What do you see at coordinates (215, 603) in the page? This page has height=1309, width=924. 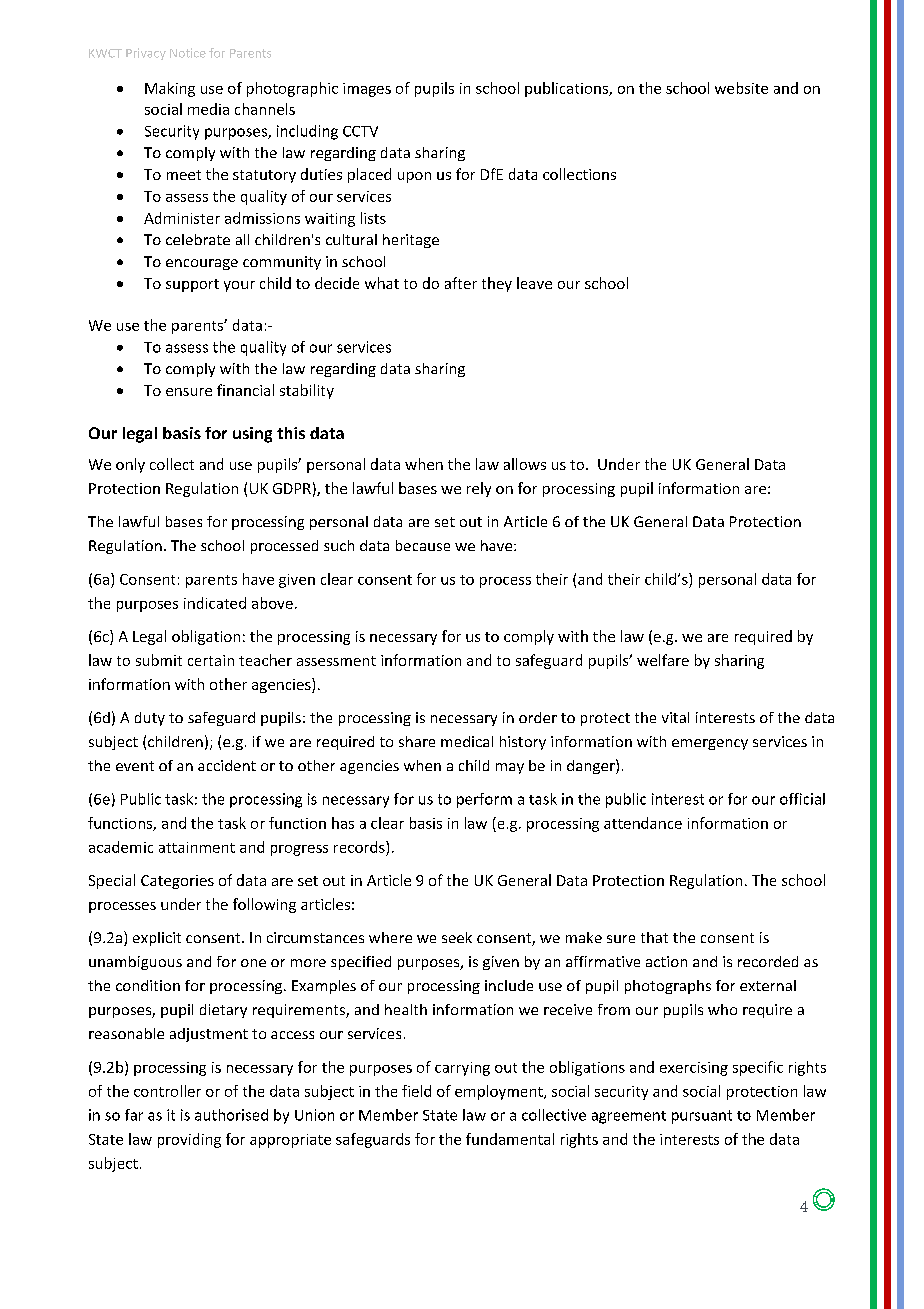 I see `indicated` at bounding box center [215, 603].
